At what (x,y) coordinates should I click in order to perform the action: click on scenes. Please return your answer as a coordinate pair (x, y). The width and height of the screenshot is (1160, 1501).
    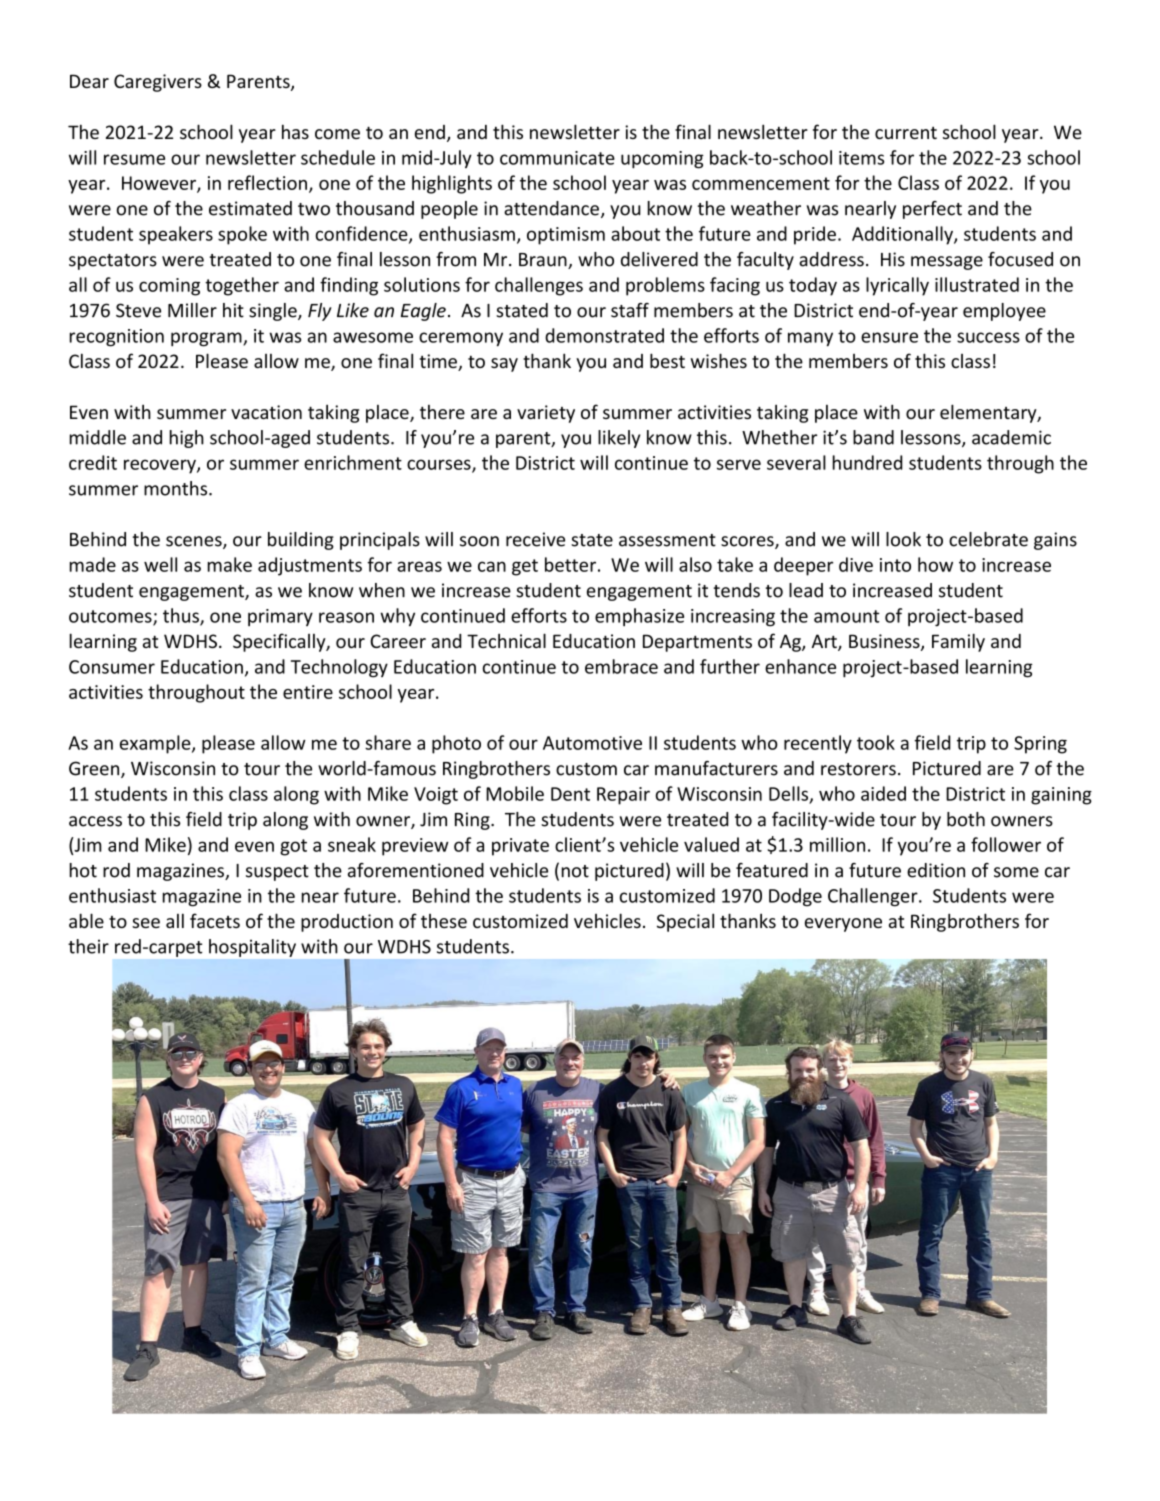
    Looking at the image, I should click on (195, 542).
